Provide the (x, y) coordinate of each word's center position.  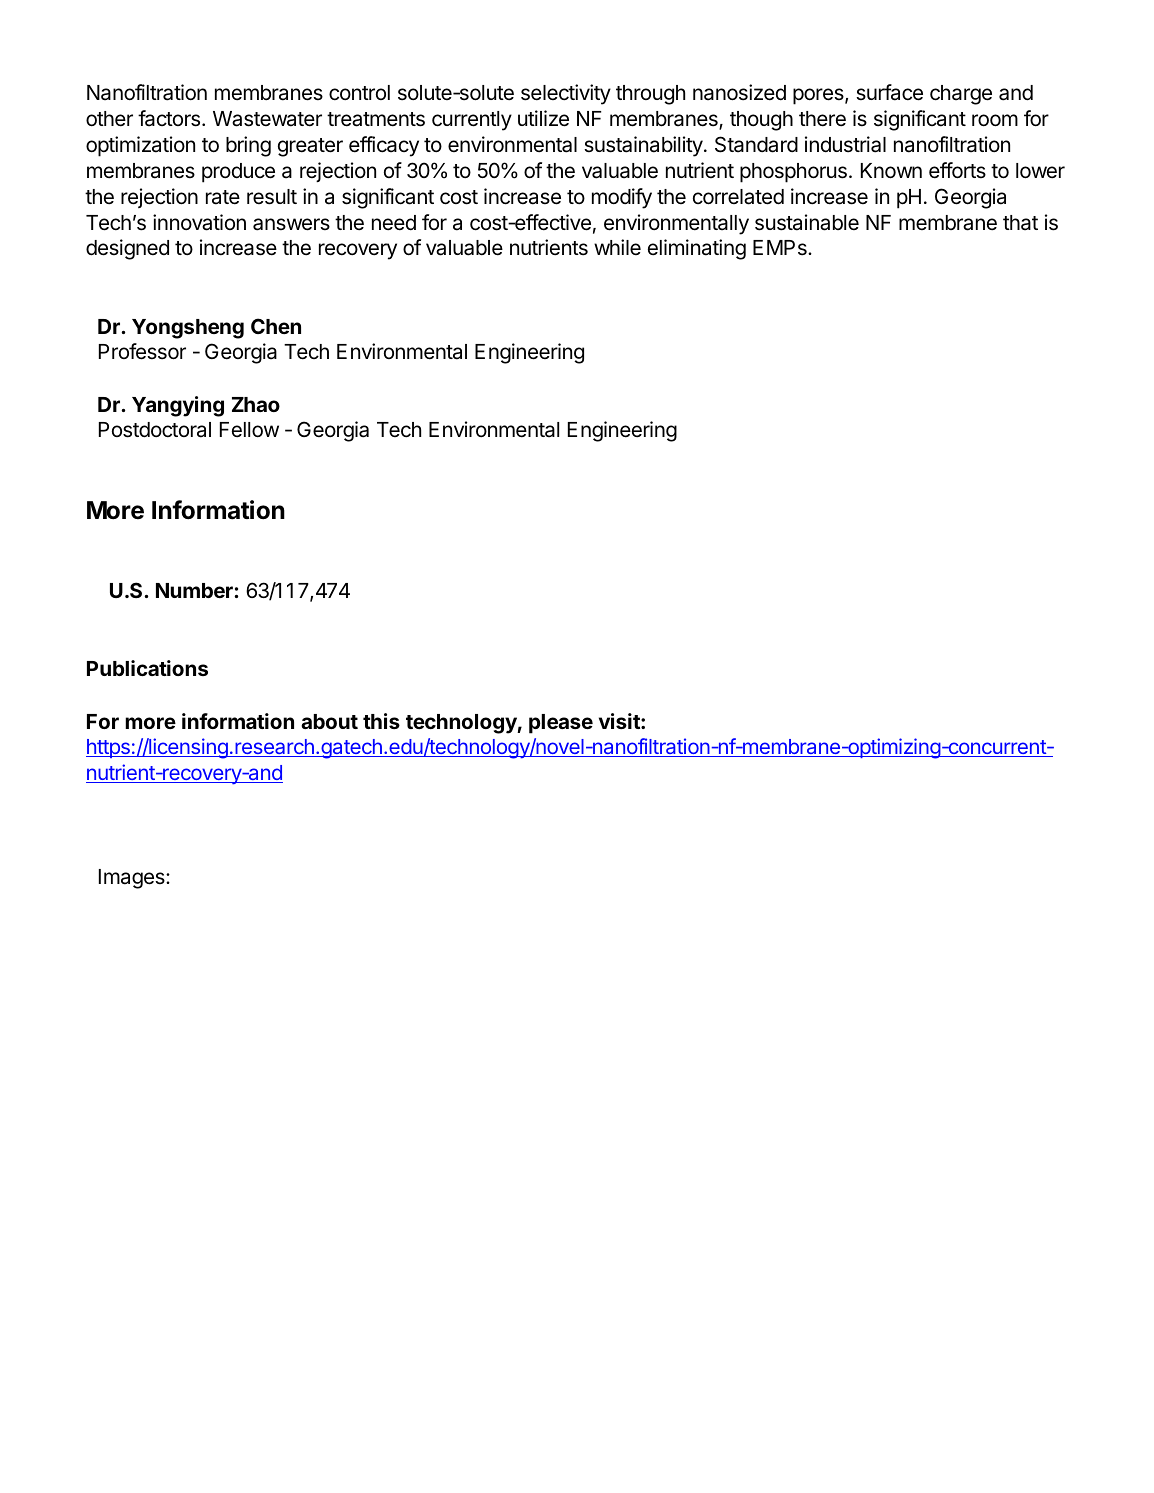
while (617, 247)
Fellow (249, 430)
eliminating (697, 249)
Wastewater (267, 119)
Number (194, 590)
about (329, 721)
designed (127, 249)
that (1020, 223)
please (561, 724)
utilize (543, 118)
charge (961, 95)
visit (620, 721)
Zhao (256, 404)
